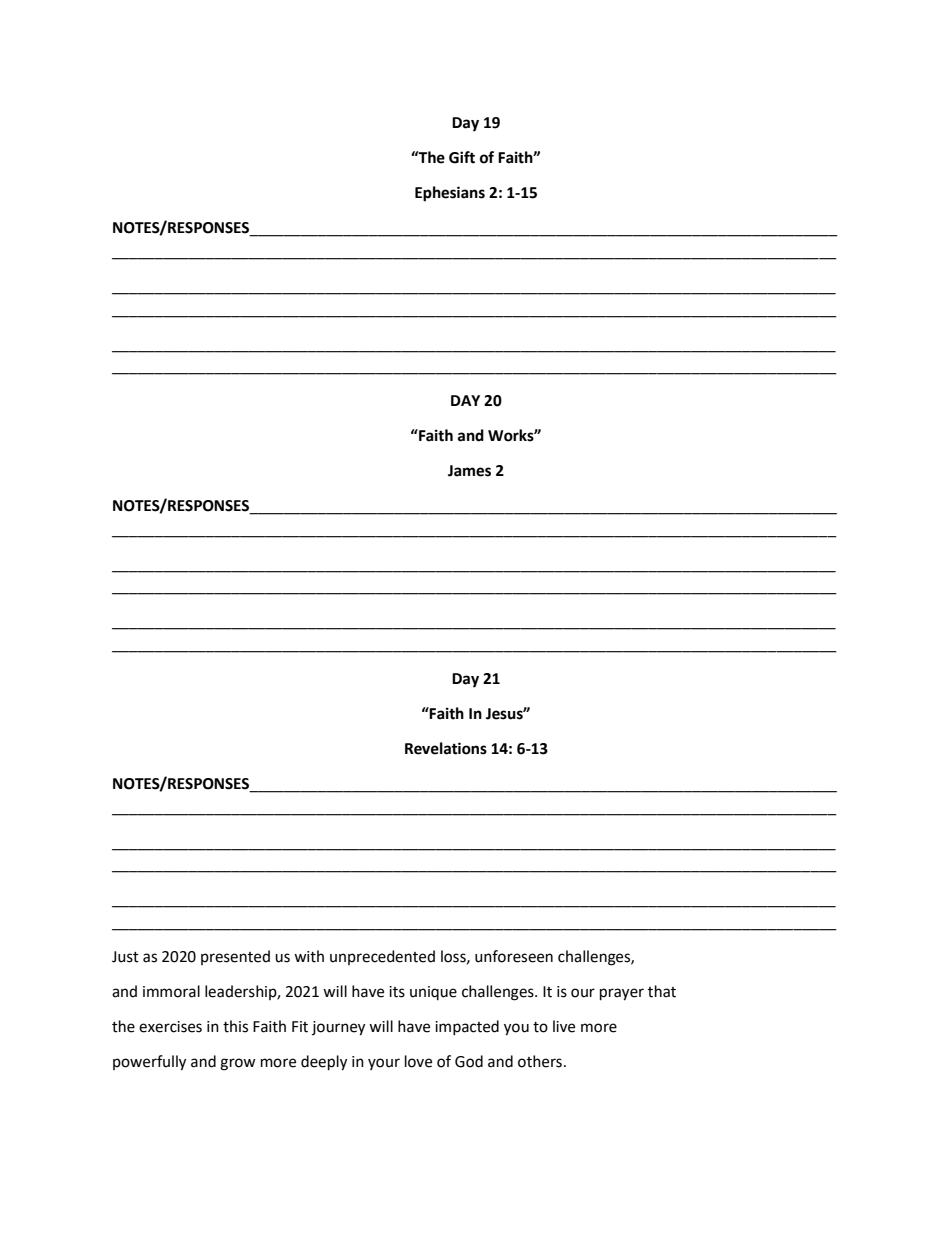 The width and height of the document is (952, 1233). What do you see at coordinates (384, 1064) in the document?
I see `your` at bounding box center [384, 1064].
